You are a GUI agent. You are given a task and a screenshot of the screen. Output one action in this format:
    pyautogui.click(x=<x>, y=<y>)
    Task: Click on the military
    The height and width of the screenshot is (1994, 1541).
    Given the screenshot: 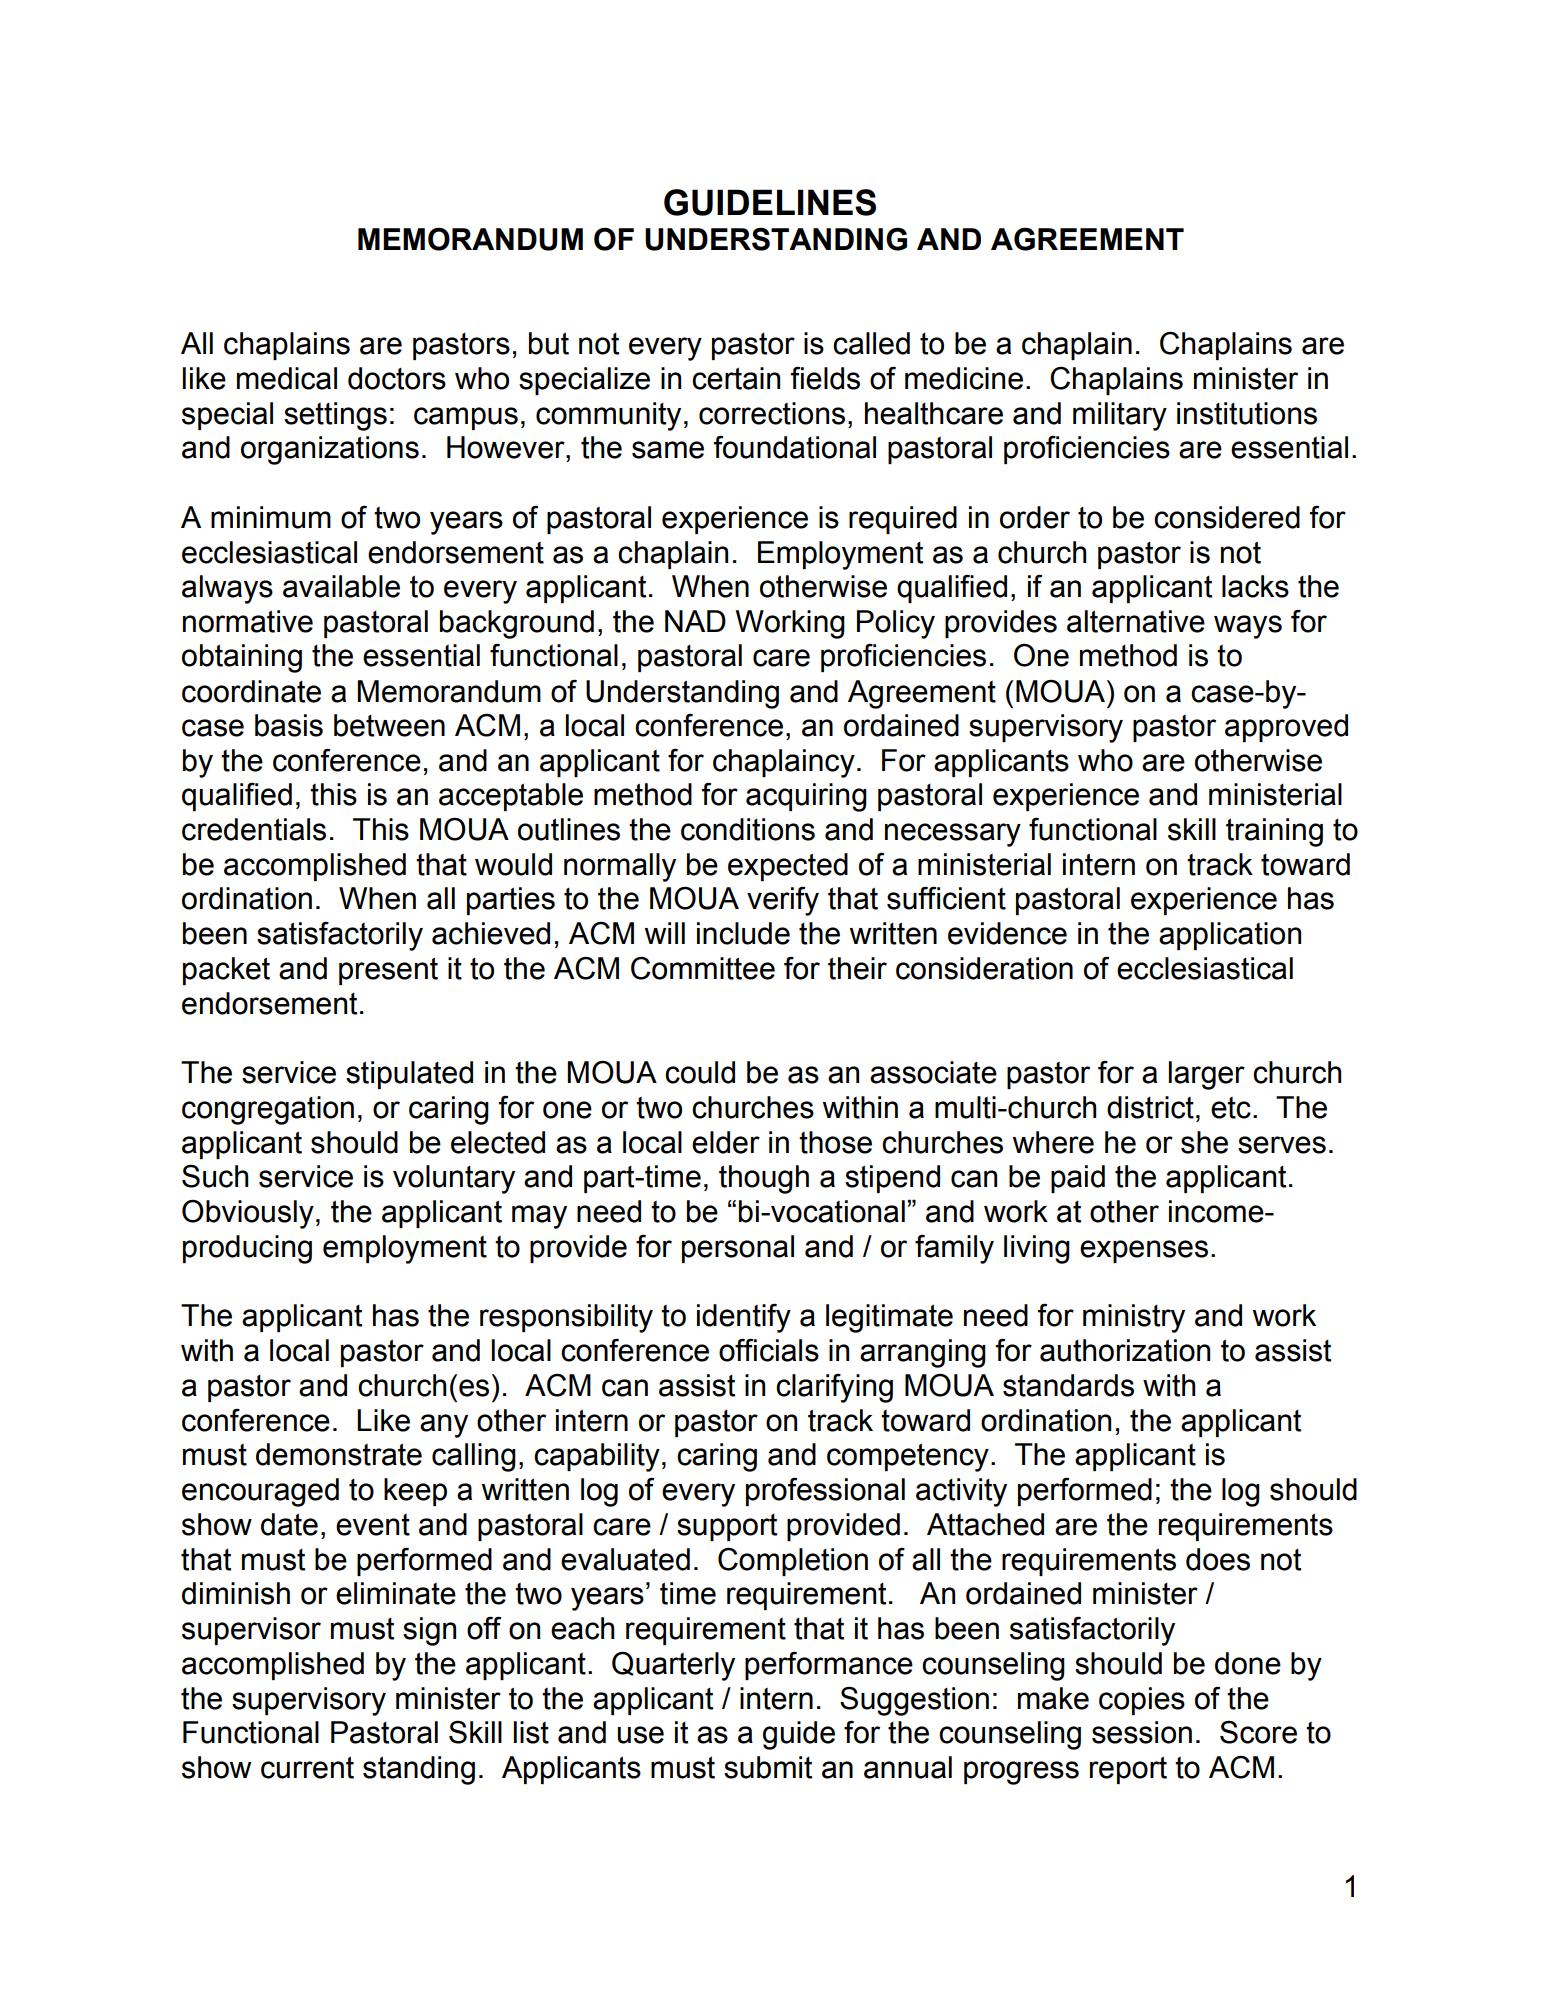 What is the action you would take?
    pyautogui.click(x=1120, y=416)
